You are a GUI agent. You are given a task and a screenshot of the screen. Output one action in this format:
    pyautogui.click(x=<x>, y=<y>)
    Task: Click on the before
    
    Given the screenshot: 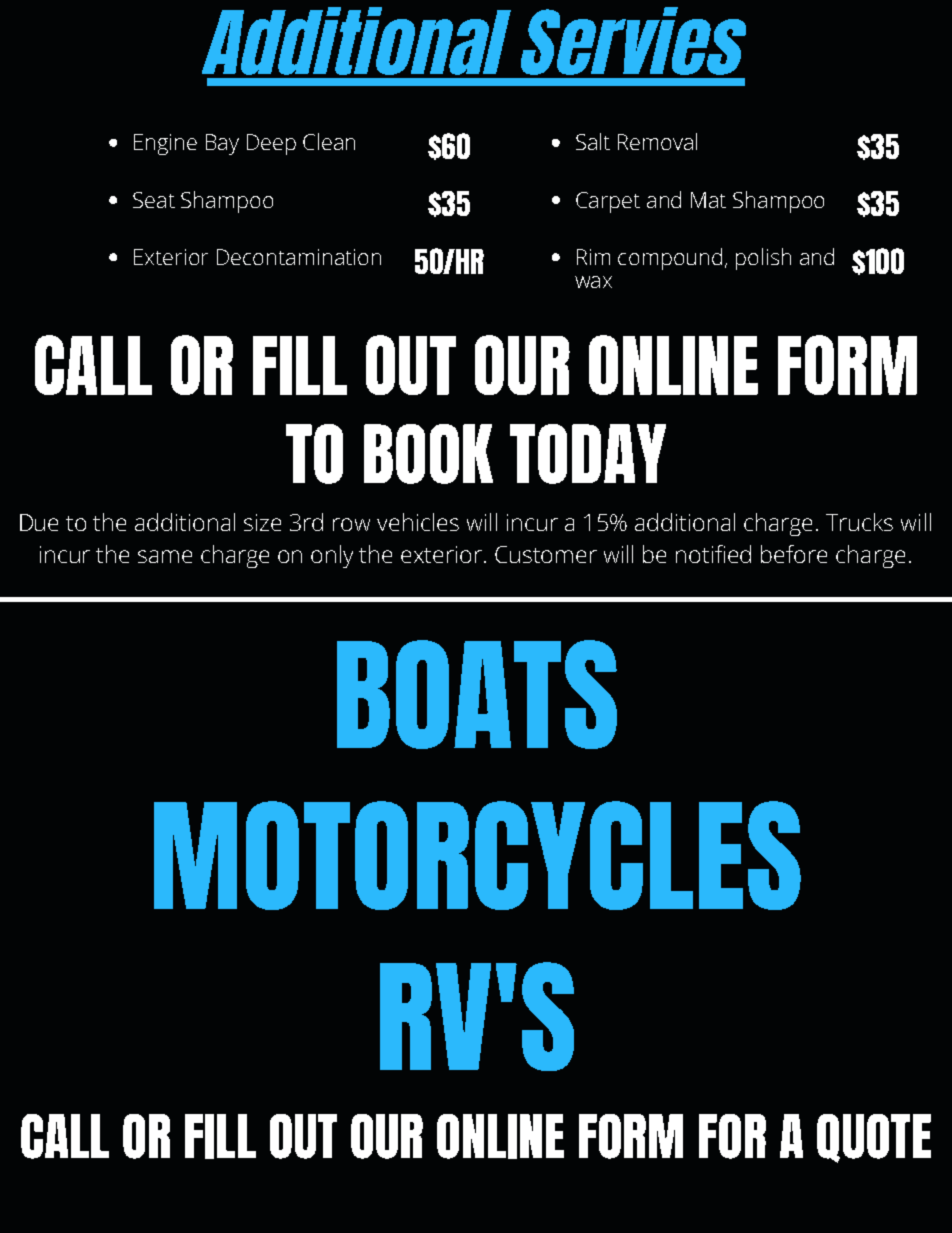 What is the action you would take?
    pyautogui.click(x=794, y=554)
